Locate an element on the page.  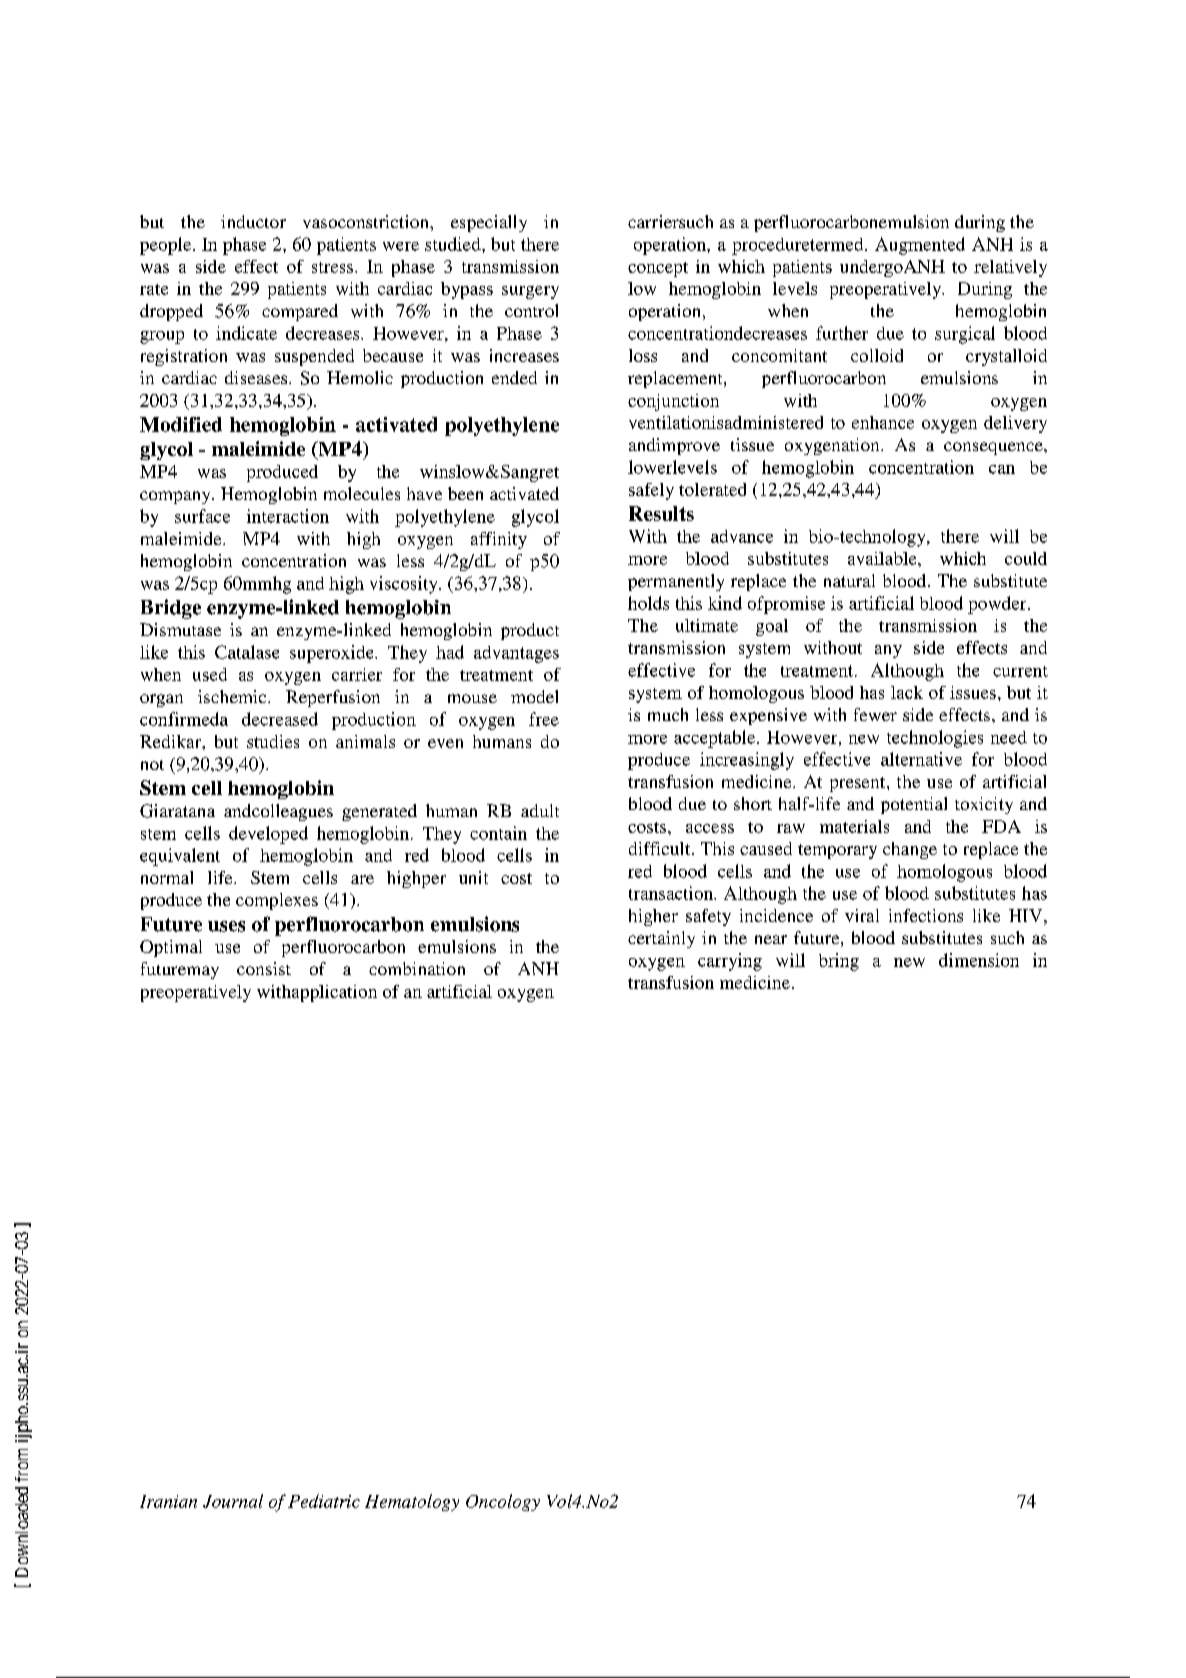
concept is located at coordinates (658, 269).
